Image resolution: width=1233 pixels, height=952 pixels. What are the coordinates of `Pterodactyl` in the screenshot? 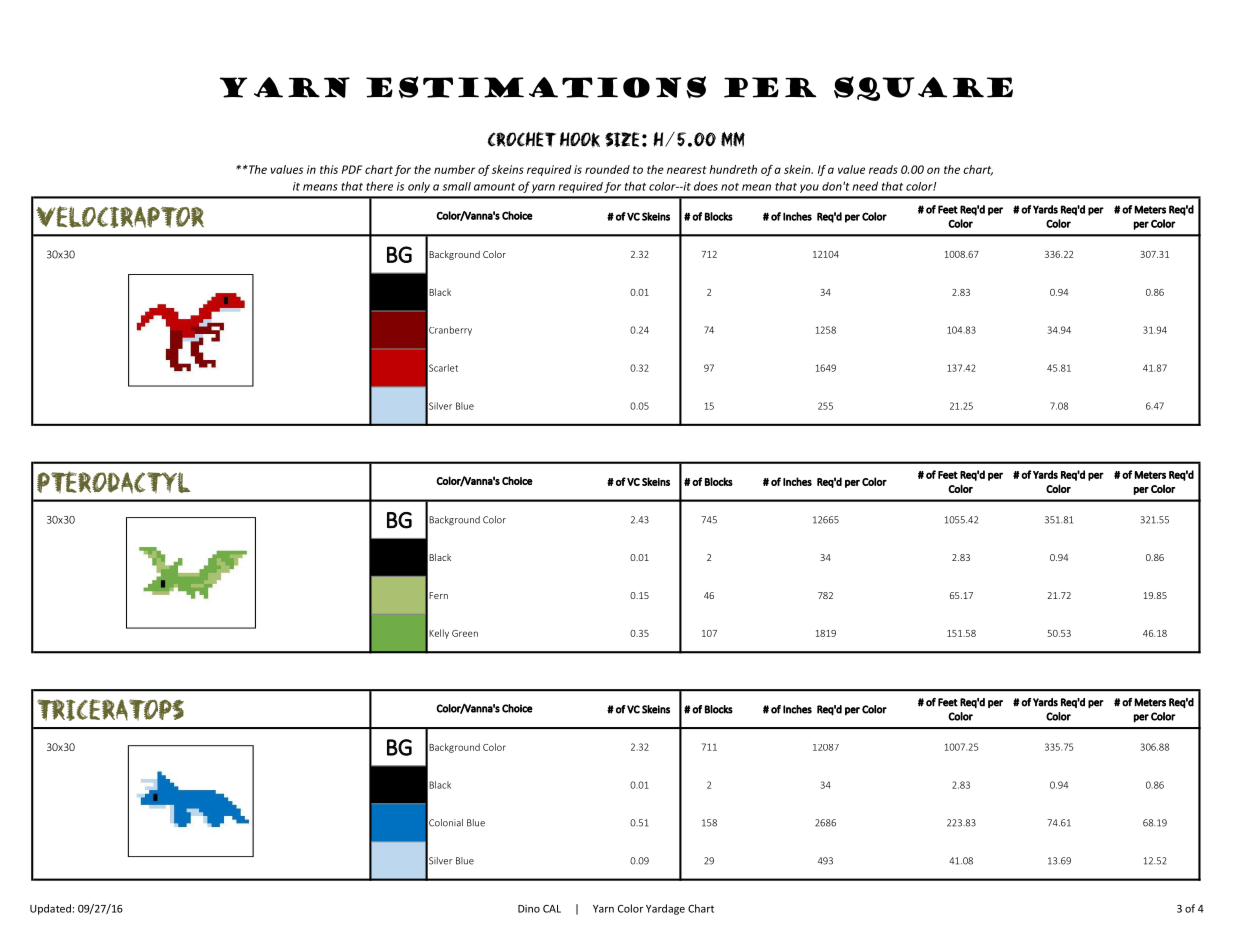 It's located at (113, 482).
